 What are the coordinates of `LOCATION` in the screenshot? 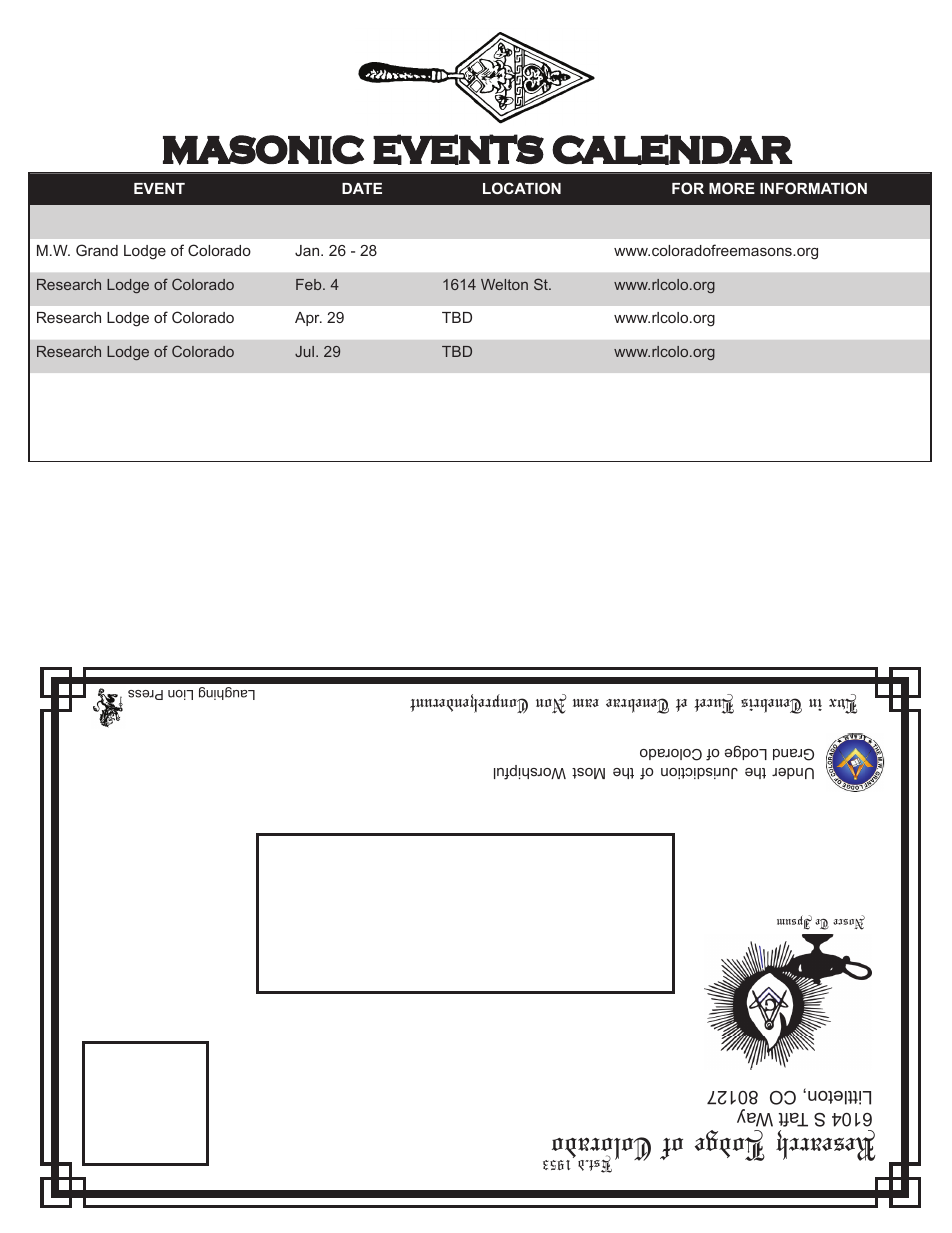 It's located at (522, 188).
